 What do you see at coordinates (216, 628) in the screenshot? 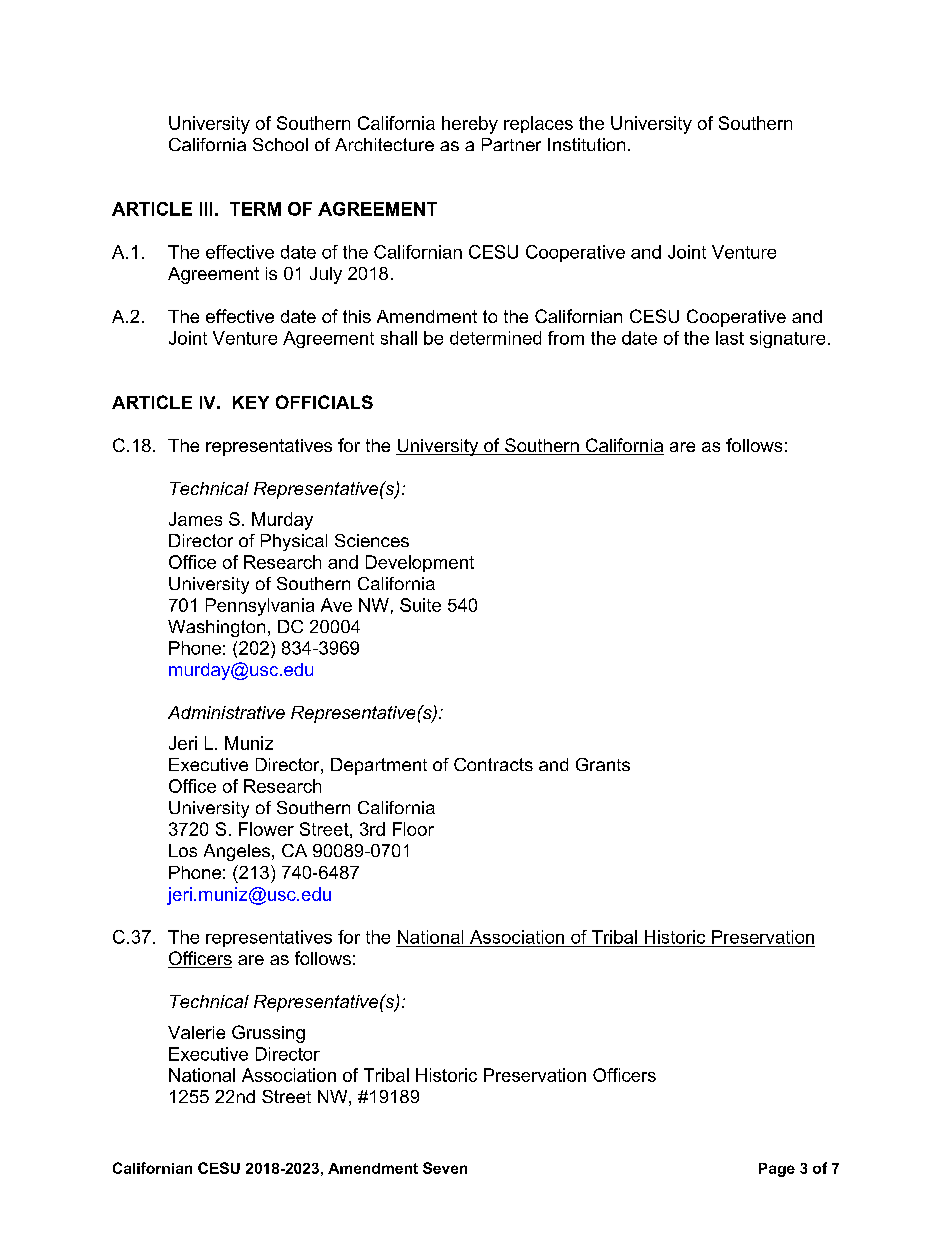
I see `Washington` at bounding box center [216, 628].
